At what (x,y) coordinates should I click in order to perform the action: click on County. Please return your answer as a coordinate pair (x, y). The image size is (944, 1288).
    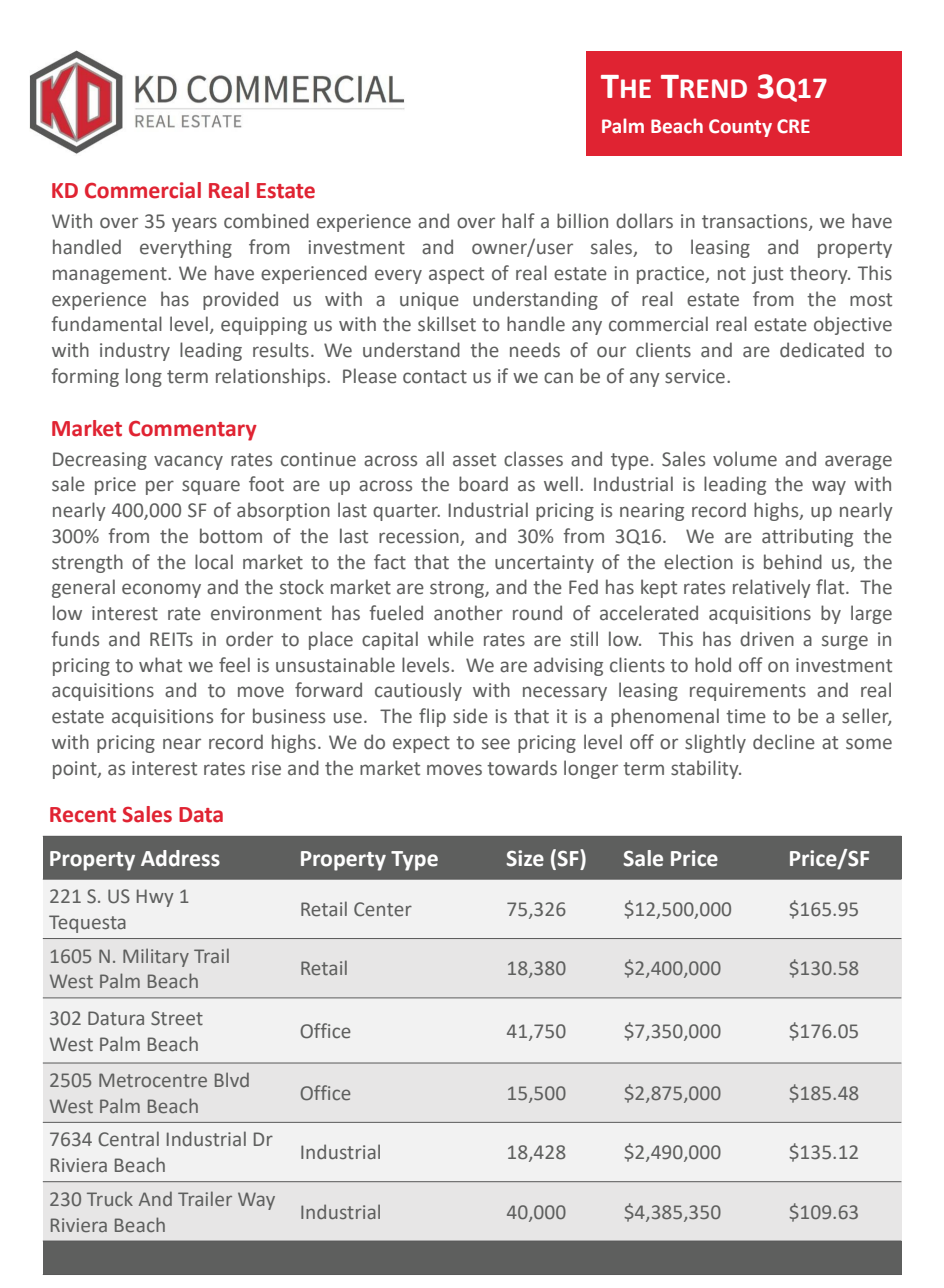
    Looking at the image, I should click on (740, 128).
